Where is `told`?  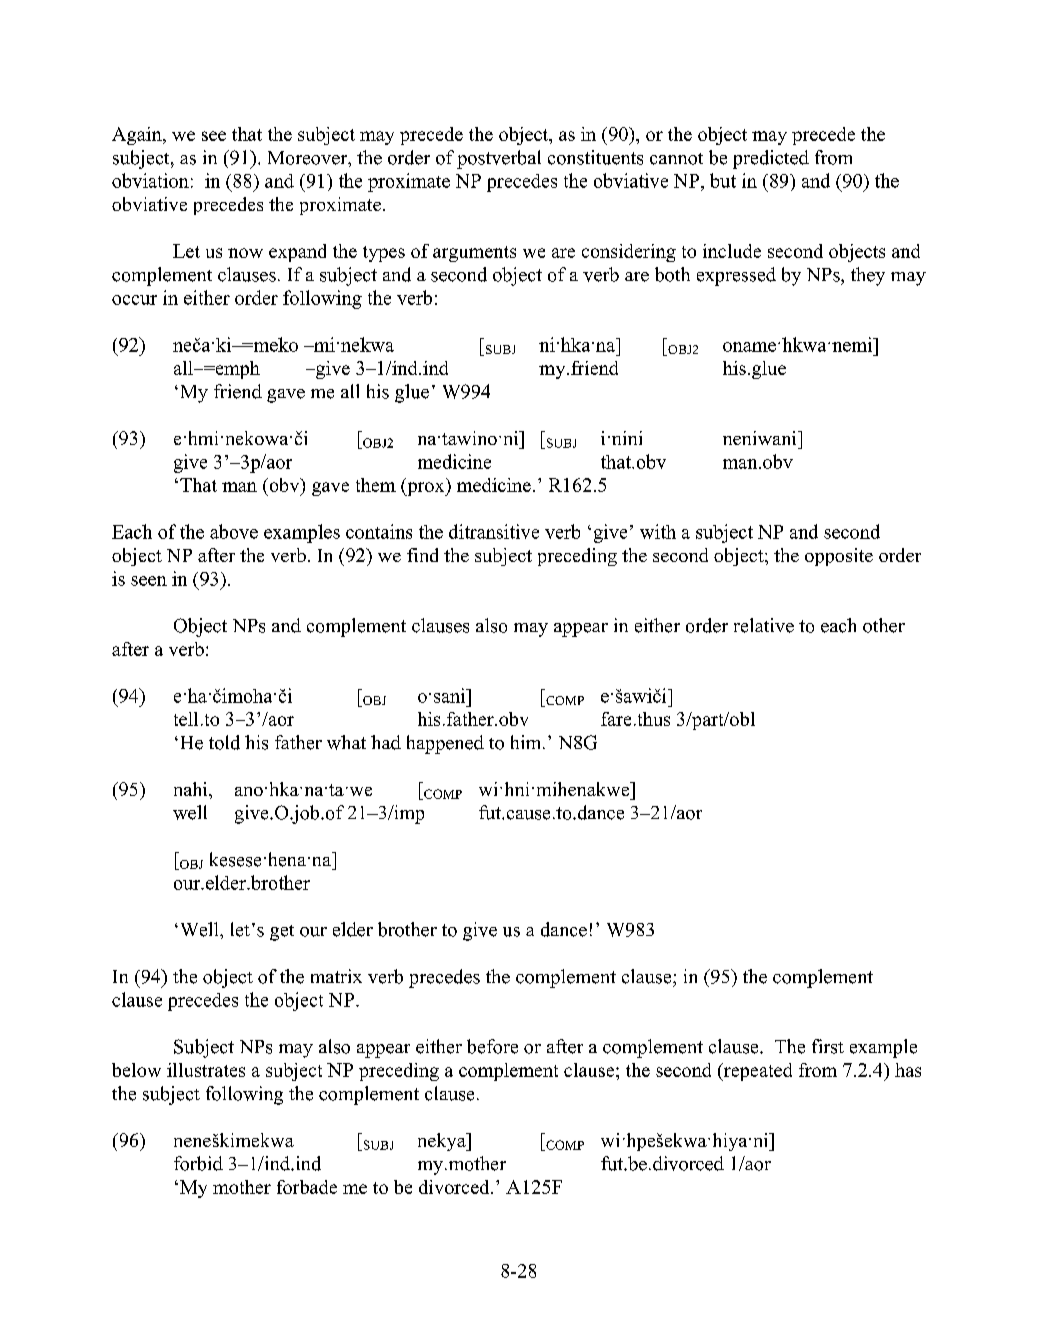
told is located at coordinates (224, 742).
